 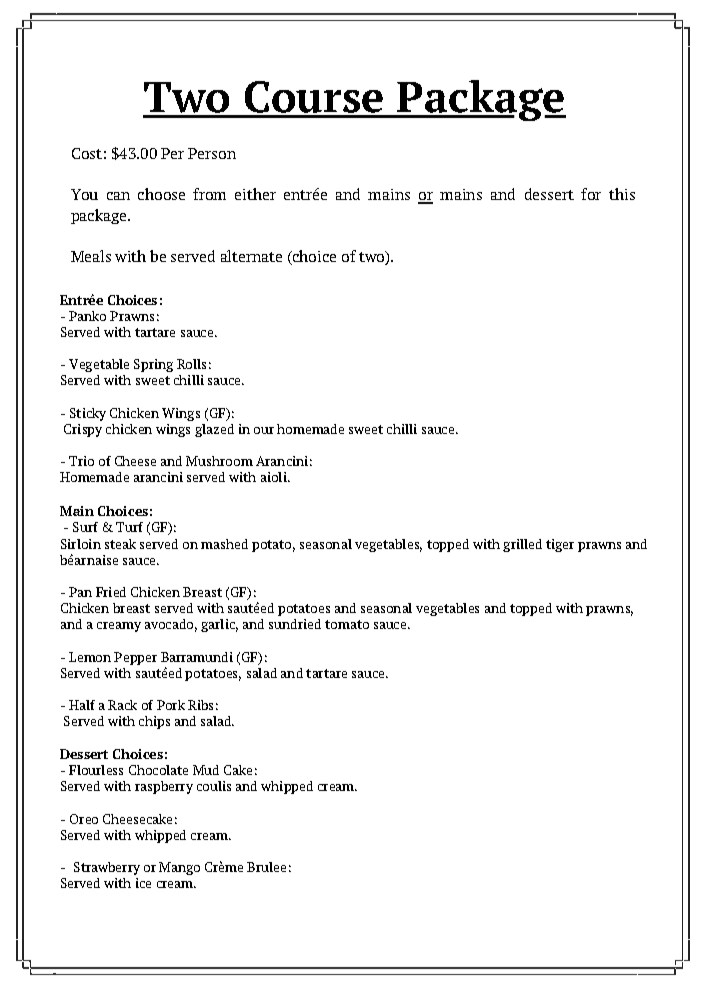 What do you see at coordinates (295, 624) in the screenshot?
I see `sundried` at bounding box center [295, 624].
